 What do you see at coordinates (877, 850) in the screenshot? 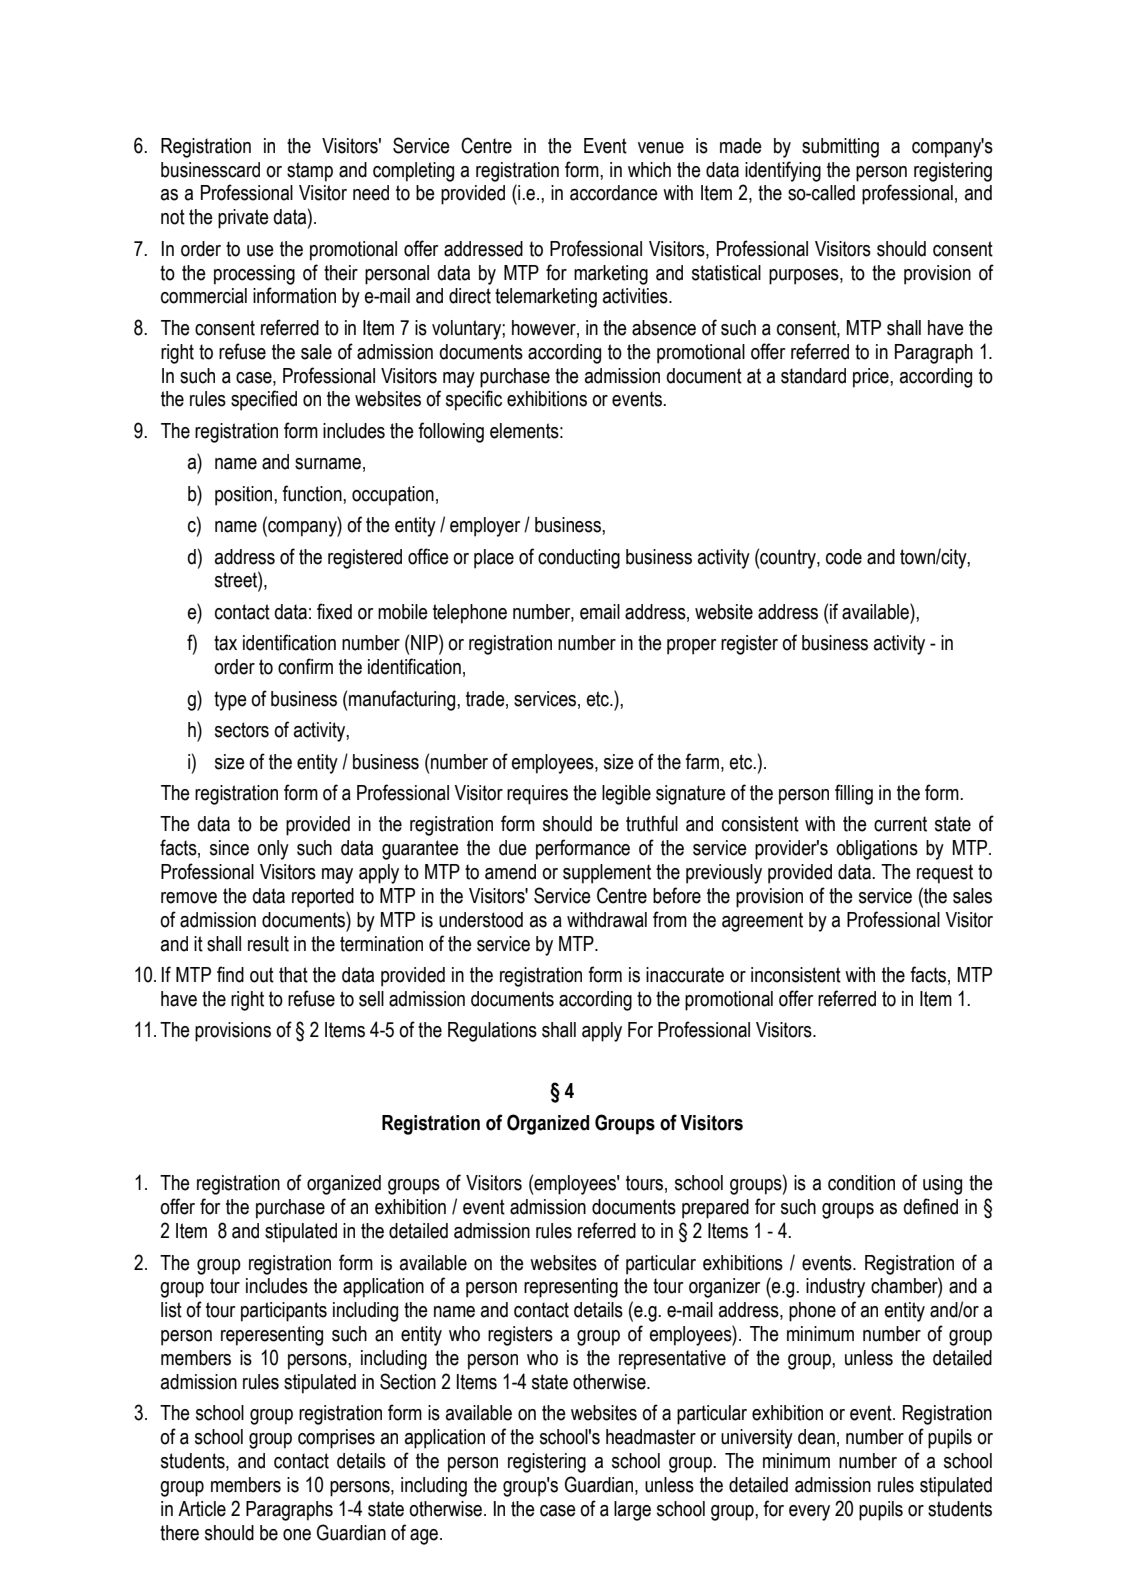
I see `obligations` at bounding box center [877, 850].
